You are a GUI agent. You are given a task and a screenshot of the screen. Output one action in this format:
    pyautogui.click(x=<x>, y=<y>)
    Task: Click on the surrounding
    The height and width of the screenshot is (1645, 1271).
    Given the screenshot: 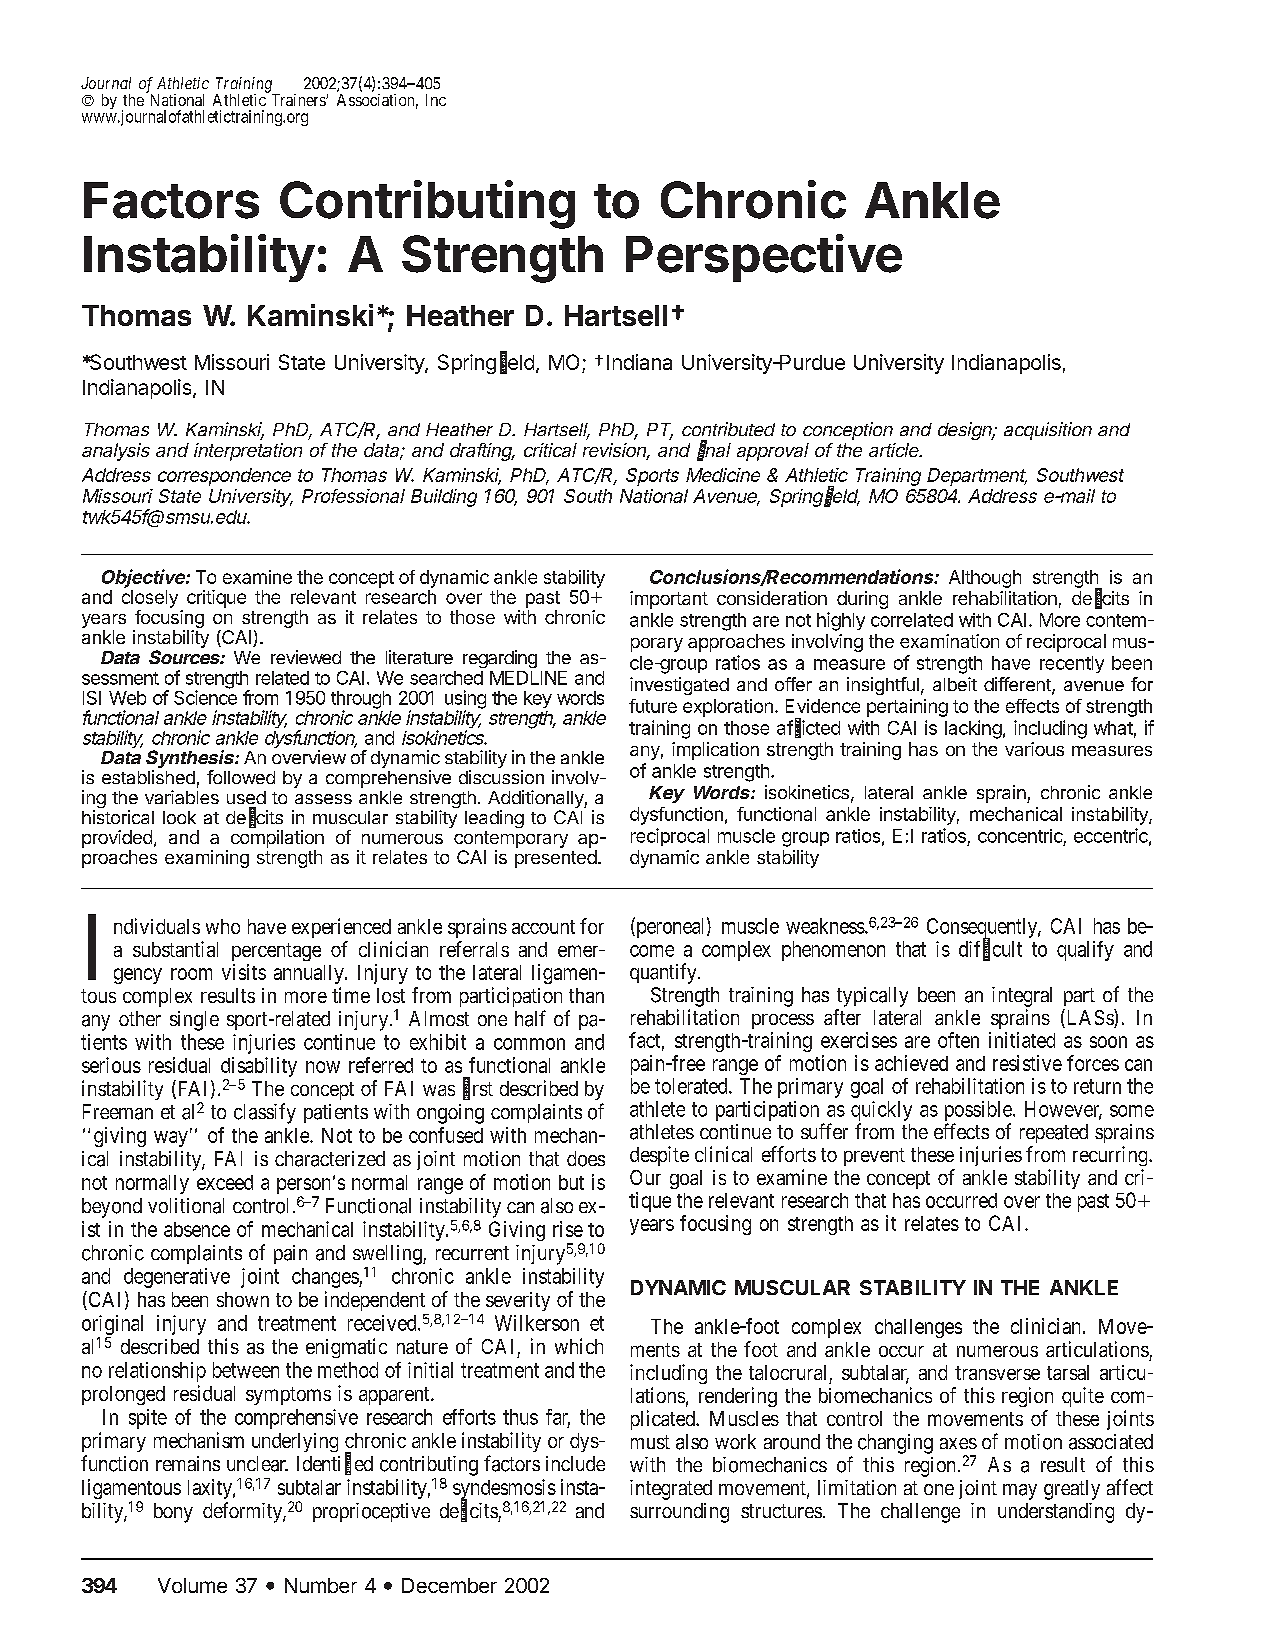 What is the action you would take?
    pyautogui.click(x=679, y=1513)
